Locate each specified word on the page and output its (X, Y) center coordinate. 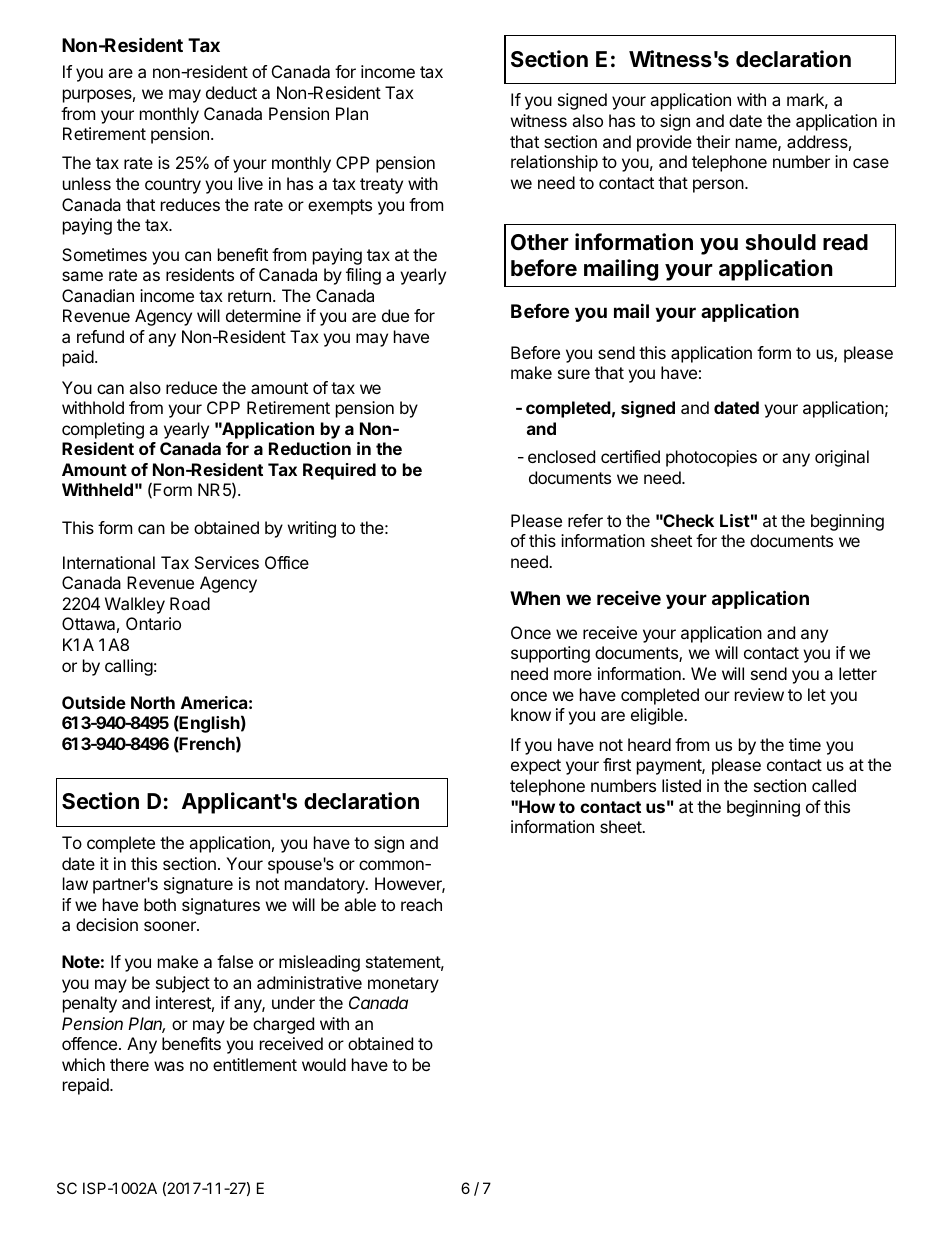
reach (421, 904)
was (169, 1066)
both (160, 904)
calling (129, 667)
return (249, 296)
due (395, 315)
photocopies (711, 458)
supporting (550, 654)
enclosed (561, 456)
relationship (554, 163)
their (713, 141)
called (834, 785)
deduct (231, 92)
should (781, 242)
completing (103, 430)
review (759, 694)
